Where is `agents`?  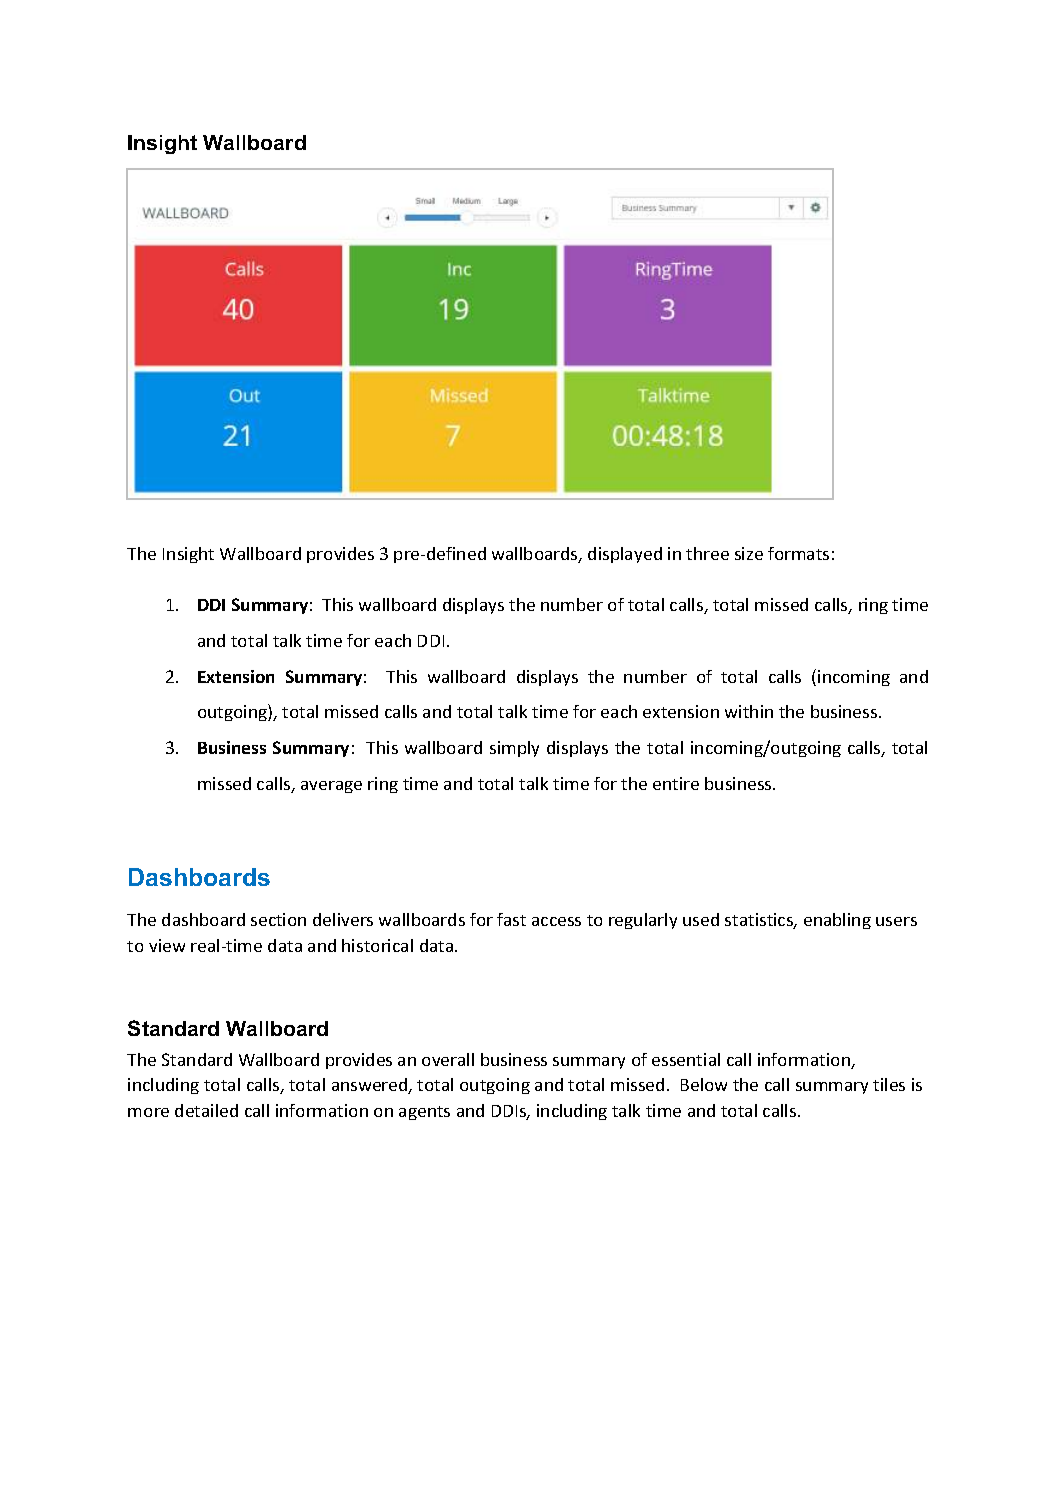
agents is located at coordinates (424, 1113).
